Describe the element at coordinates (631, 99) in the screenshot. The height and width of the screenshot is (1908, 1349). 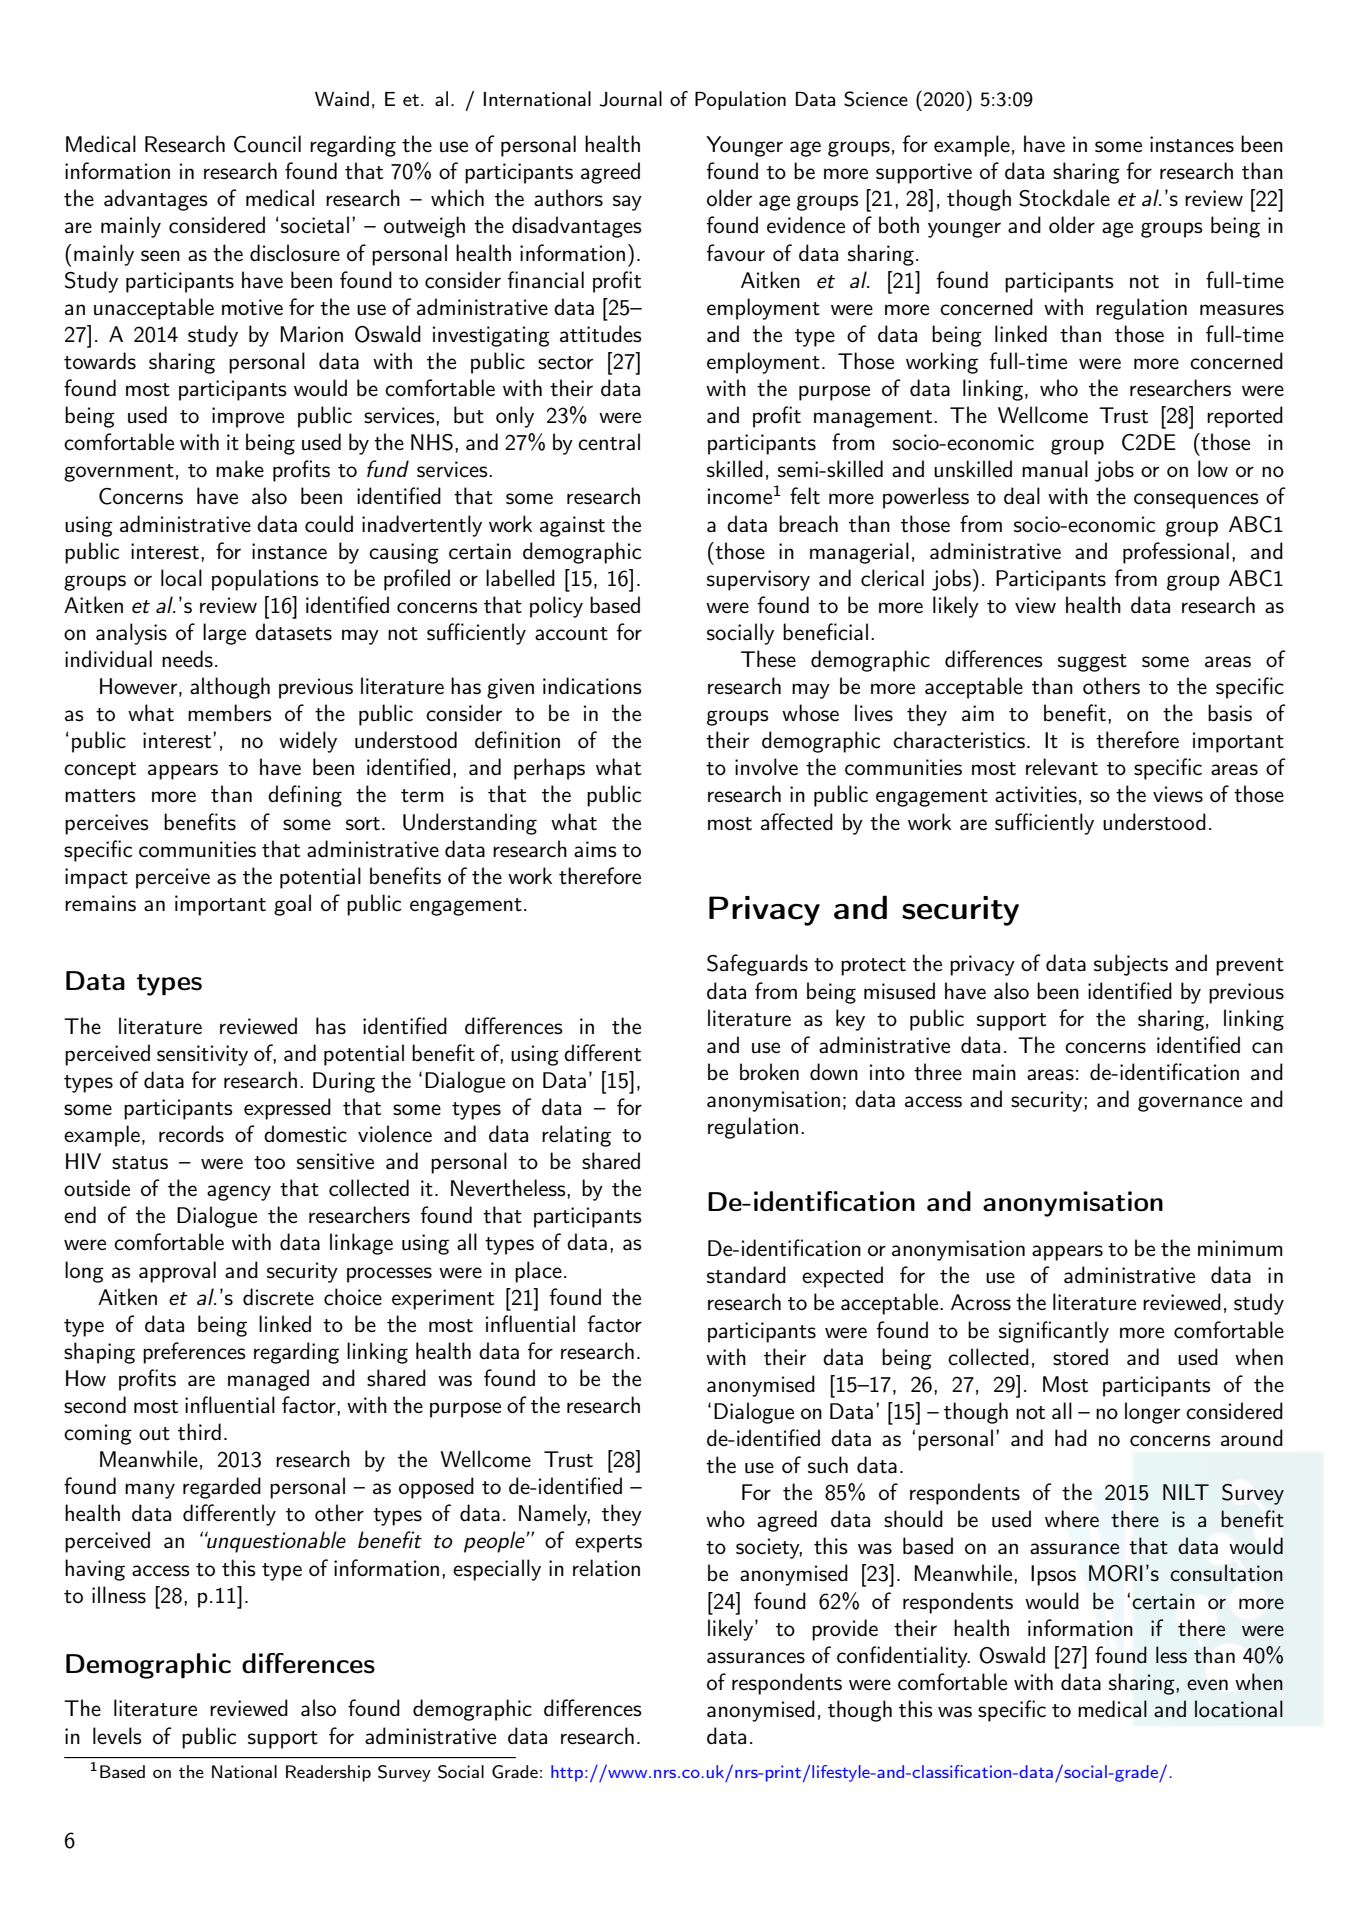
I see `Journal` at that location.
